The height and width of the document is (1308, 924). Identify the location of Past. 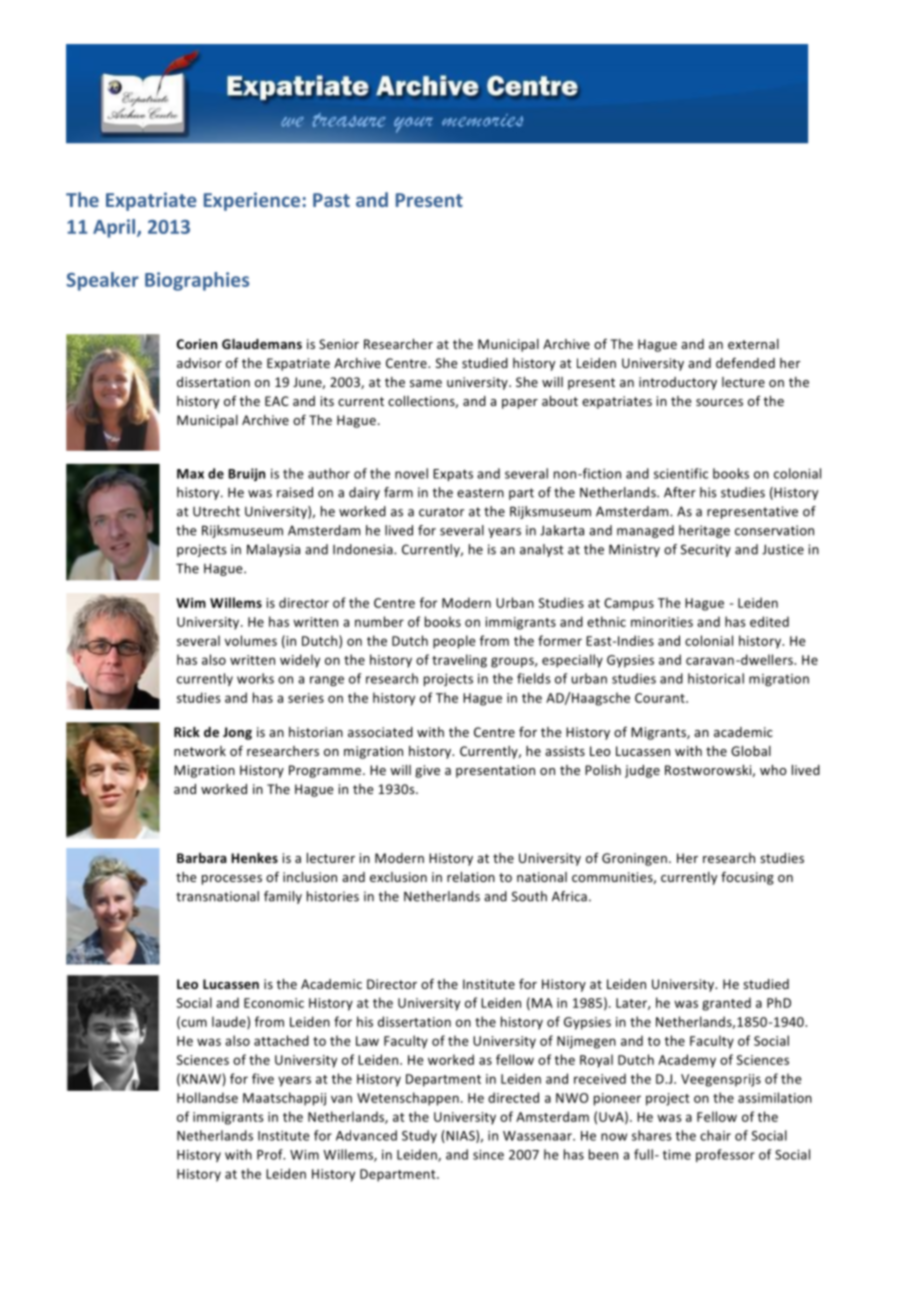
(331, 200).
